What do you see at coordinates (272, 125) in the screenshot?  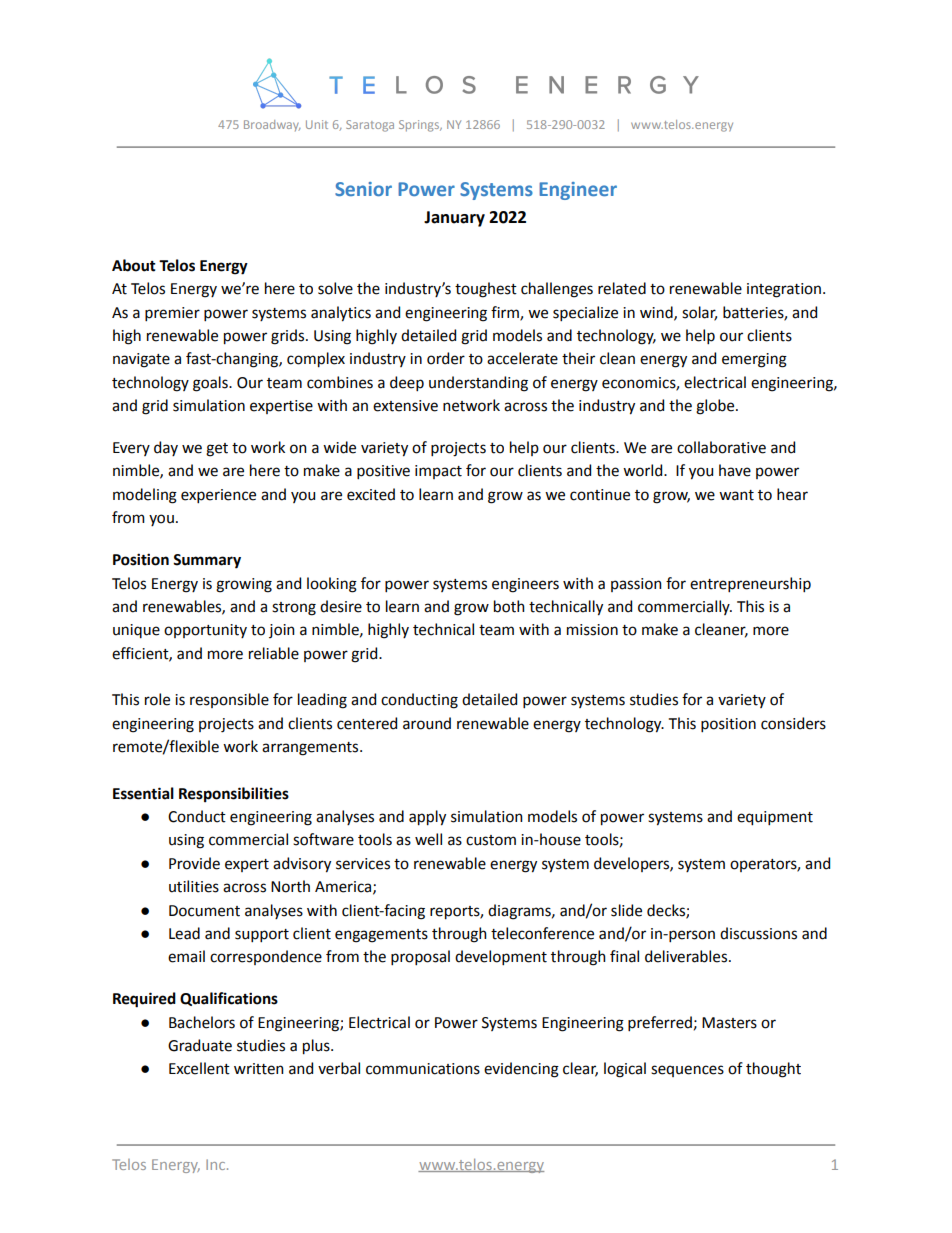 I see `Broadway` at bounding box center [272, 125].
